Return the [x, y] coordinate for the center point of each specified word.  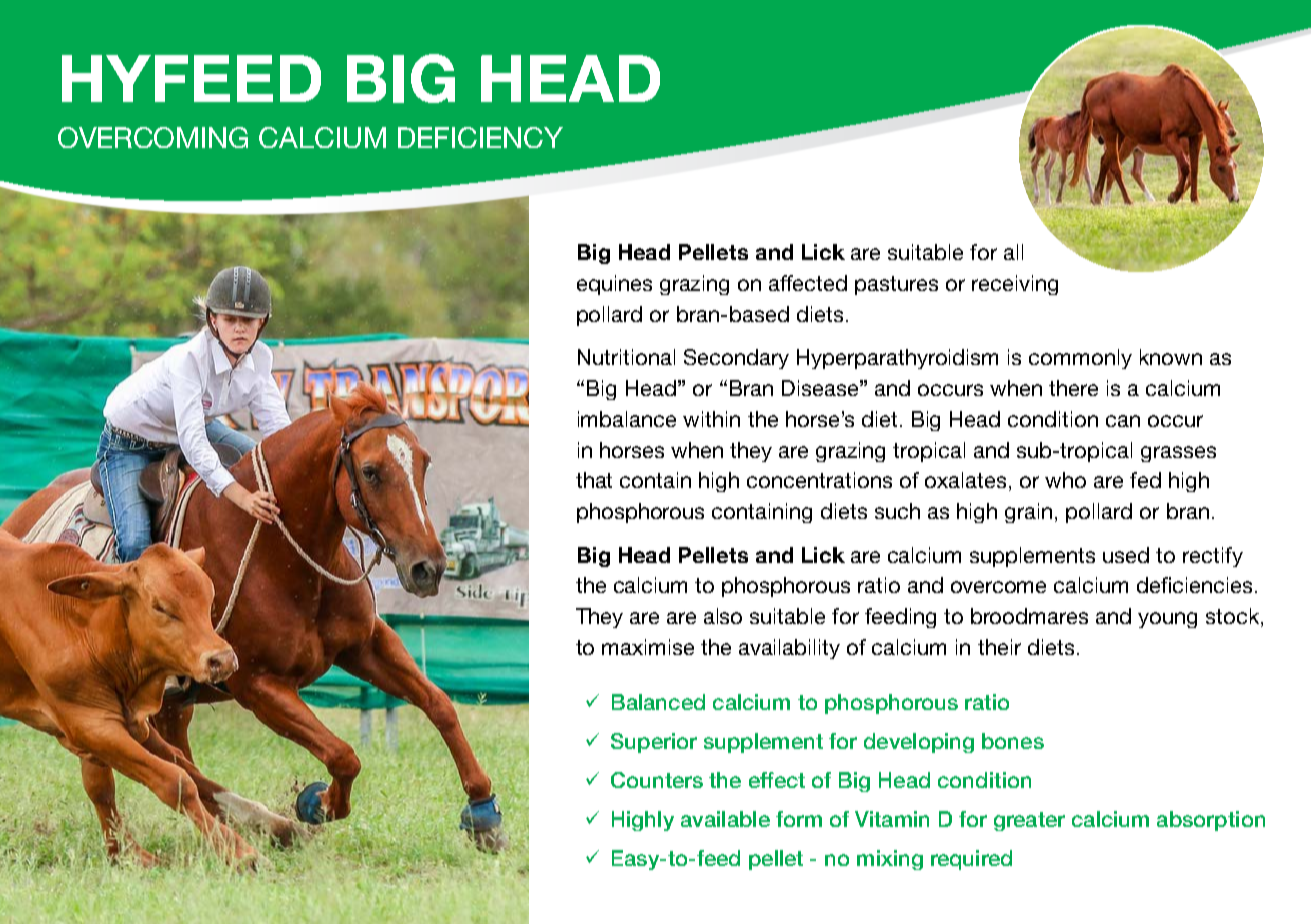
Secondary [736, 359]
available [725, 819]
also [723, 616]
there [1073, 388]
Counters [657, 780]
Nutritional [626, 357]
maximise [648, 647]
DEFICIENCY [480, 137]
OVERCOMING [153, 137]
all [1013, 252]
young [1167, 620]
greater [1029, 821]
